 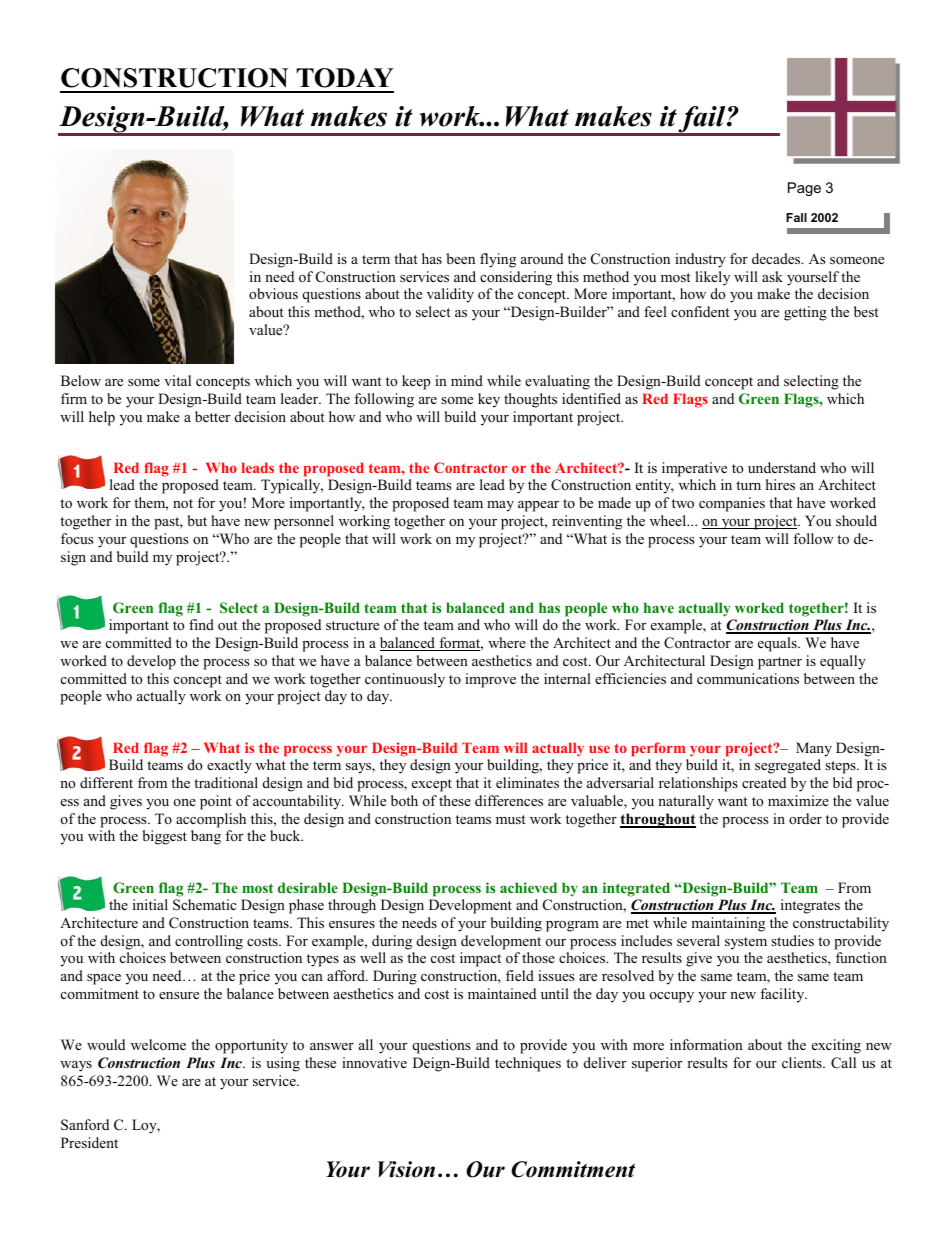 I want to click on TODAY, so click(x=345, y=78).
